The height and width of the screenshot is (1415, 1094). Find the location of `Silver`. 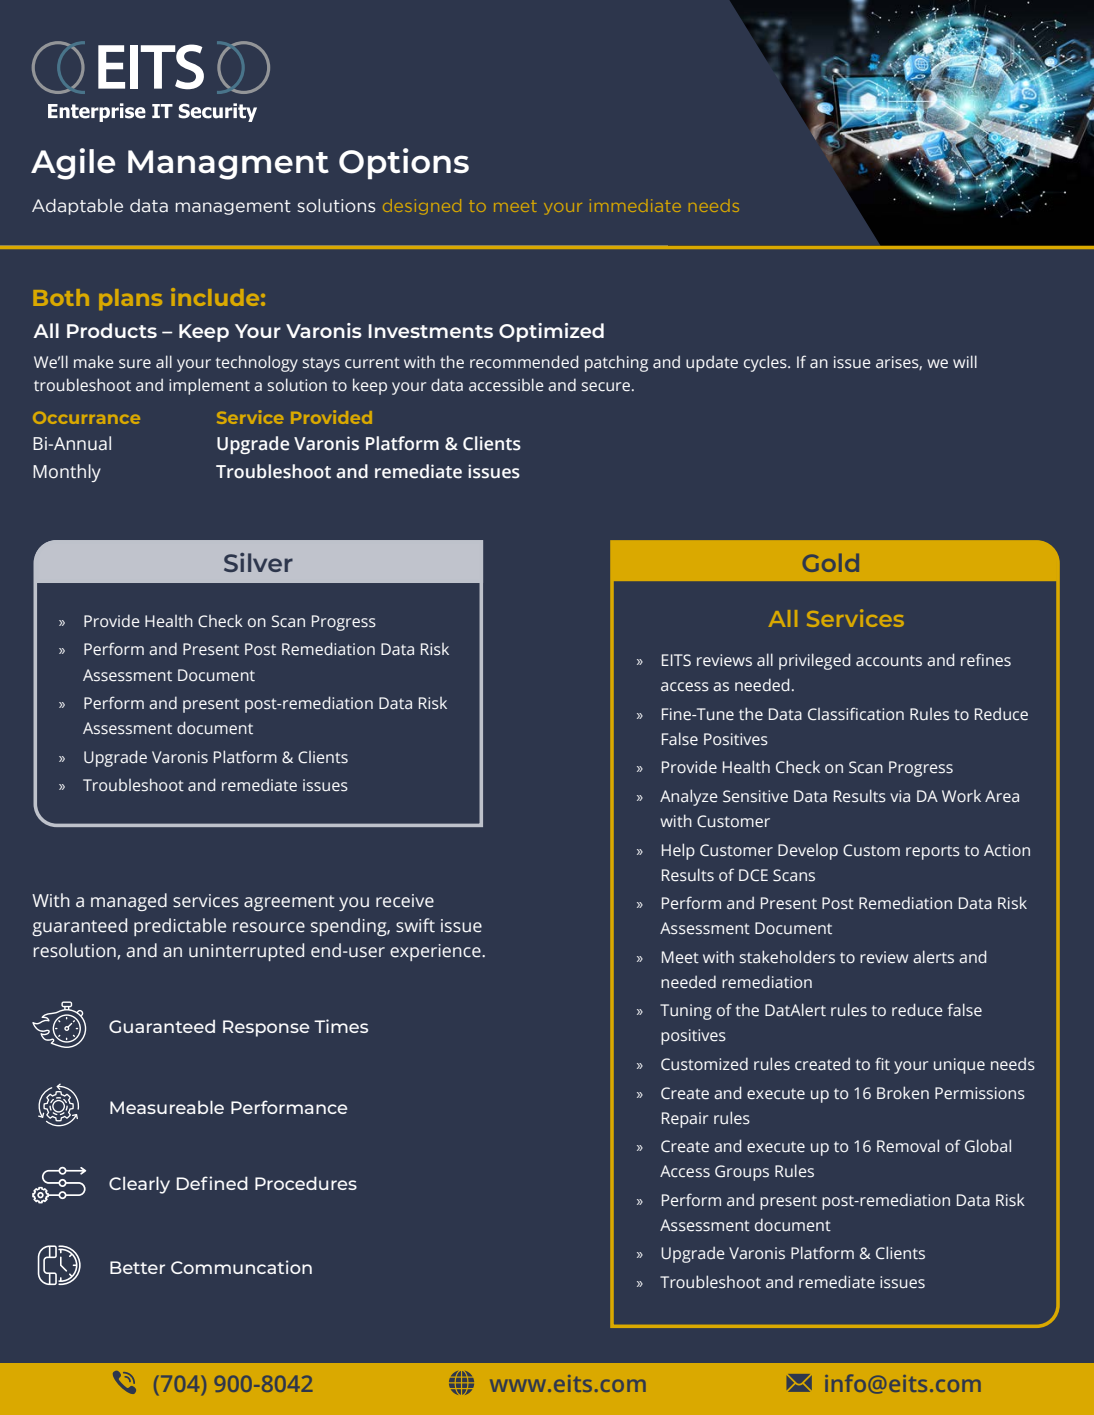

Silver is located at coordinates (258, 562).
